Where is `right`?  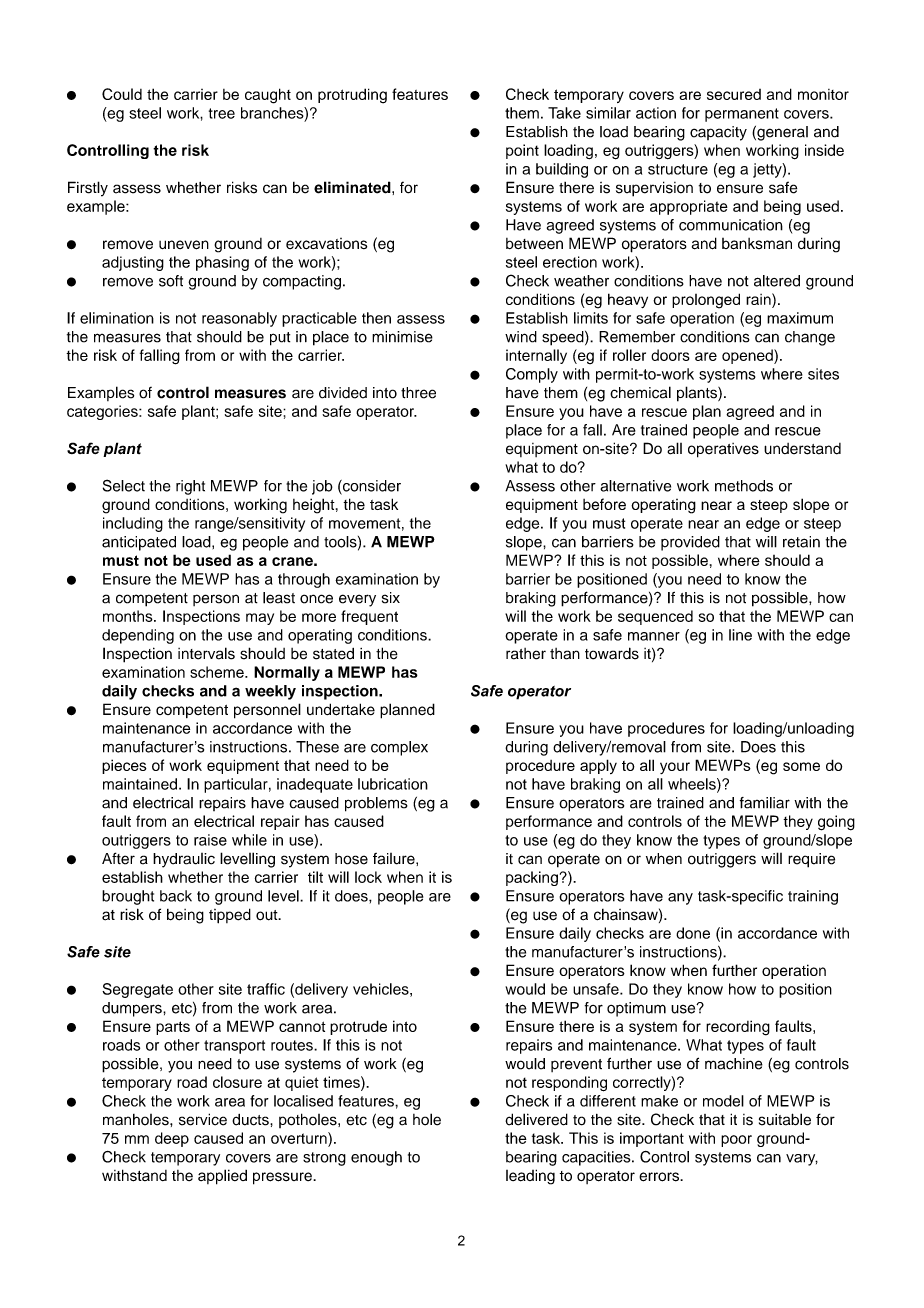 right is located at coordinates (190, 487).
